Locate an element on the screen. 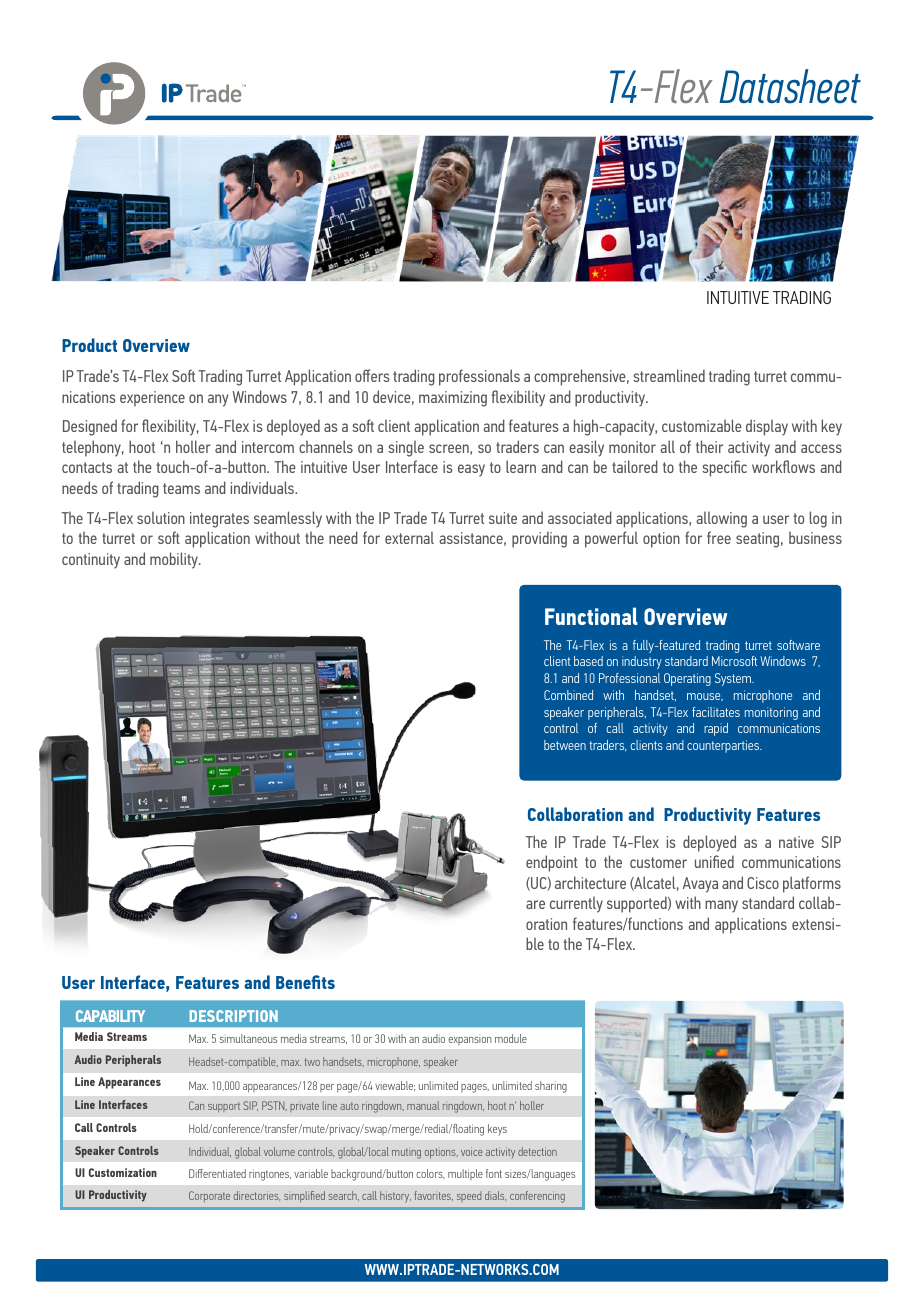 The height and width of the screenshot is (1308, 924). Customization is located at coordinates (123, 1172).
